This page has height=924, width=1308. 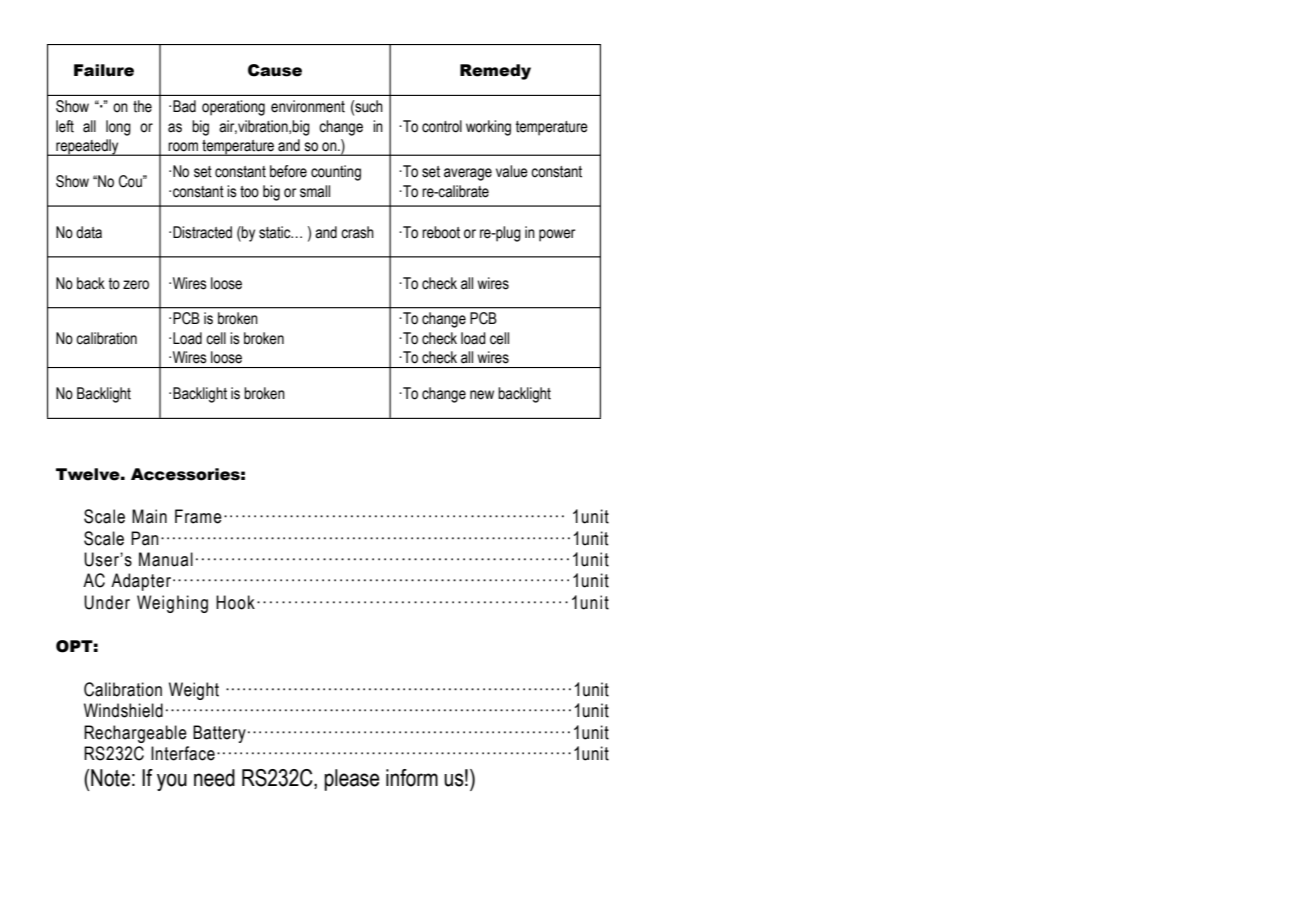 I want to click on new, so click(x=482, y=395).
